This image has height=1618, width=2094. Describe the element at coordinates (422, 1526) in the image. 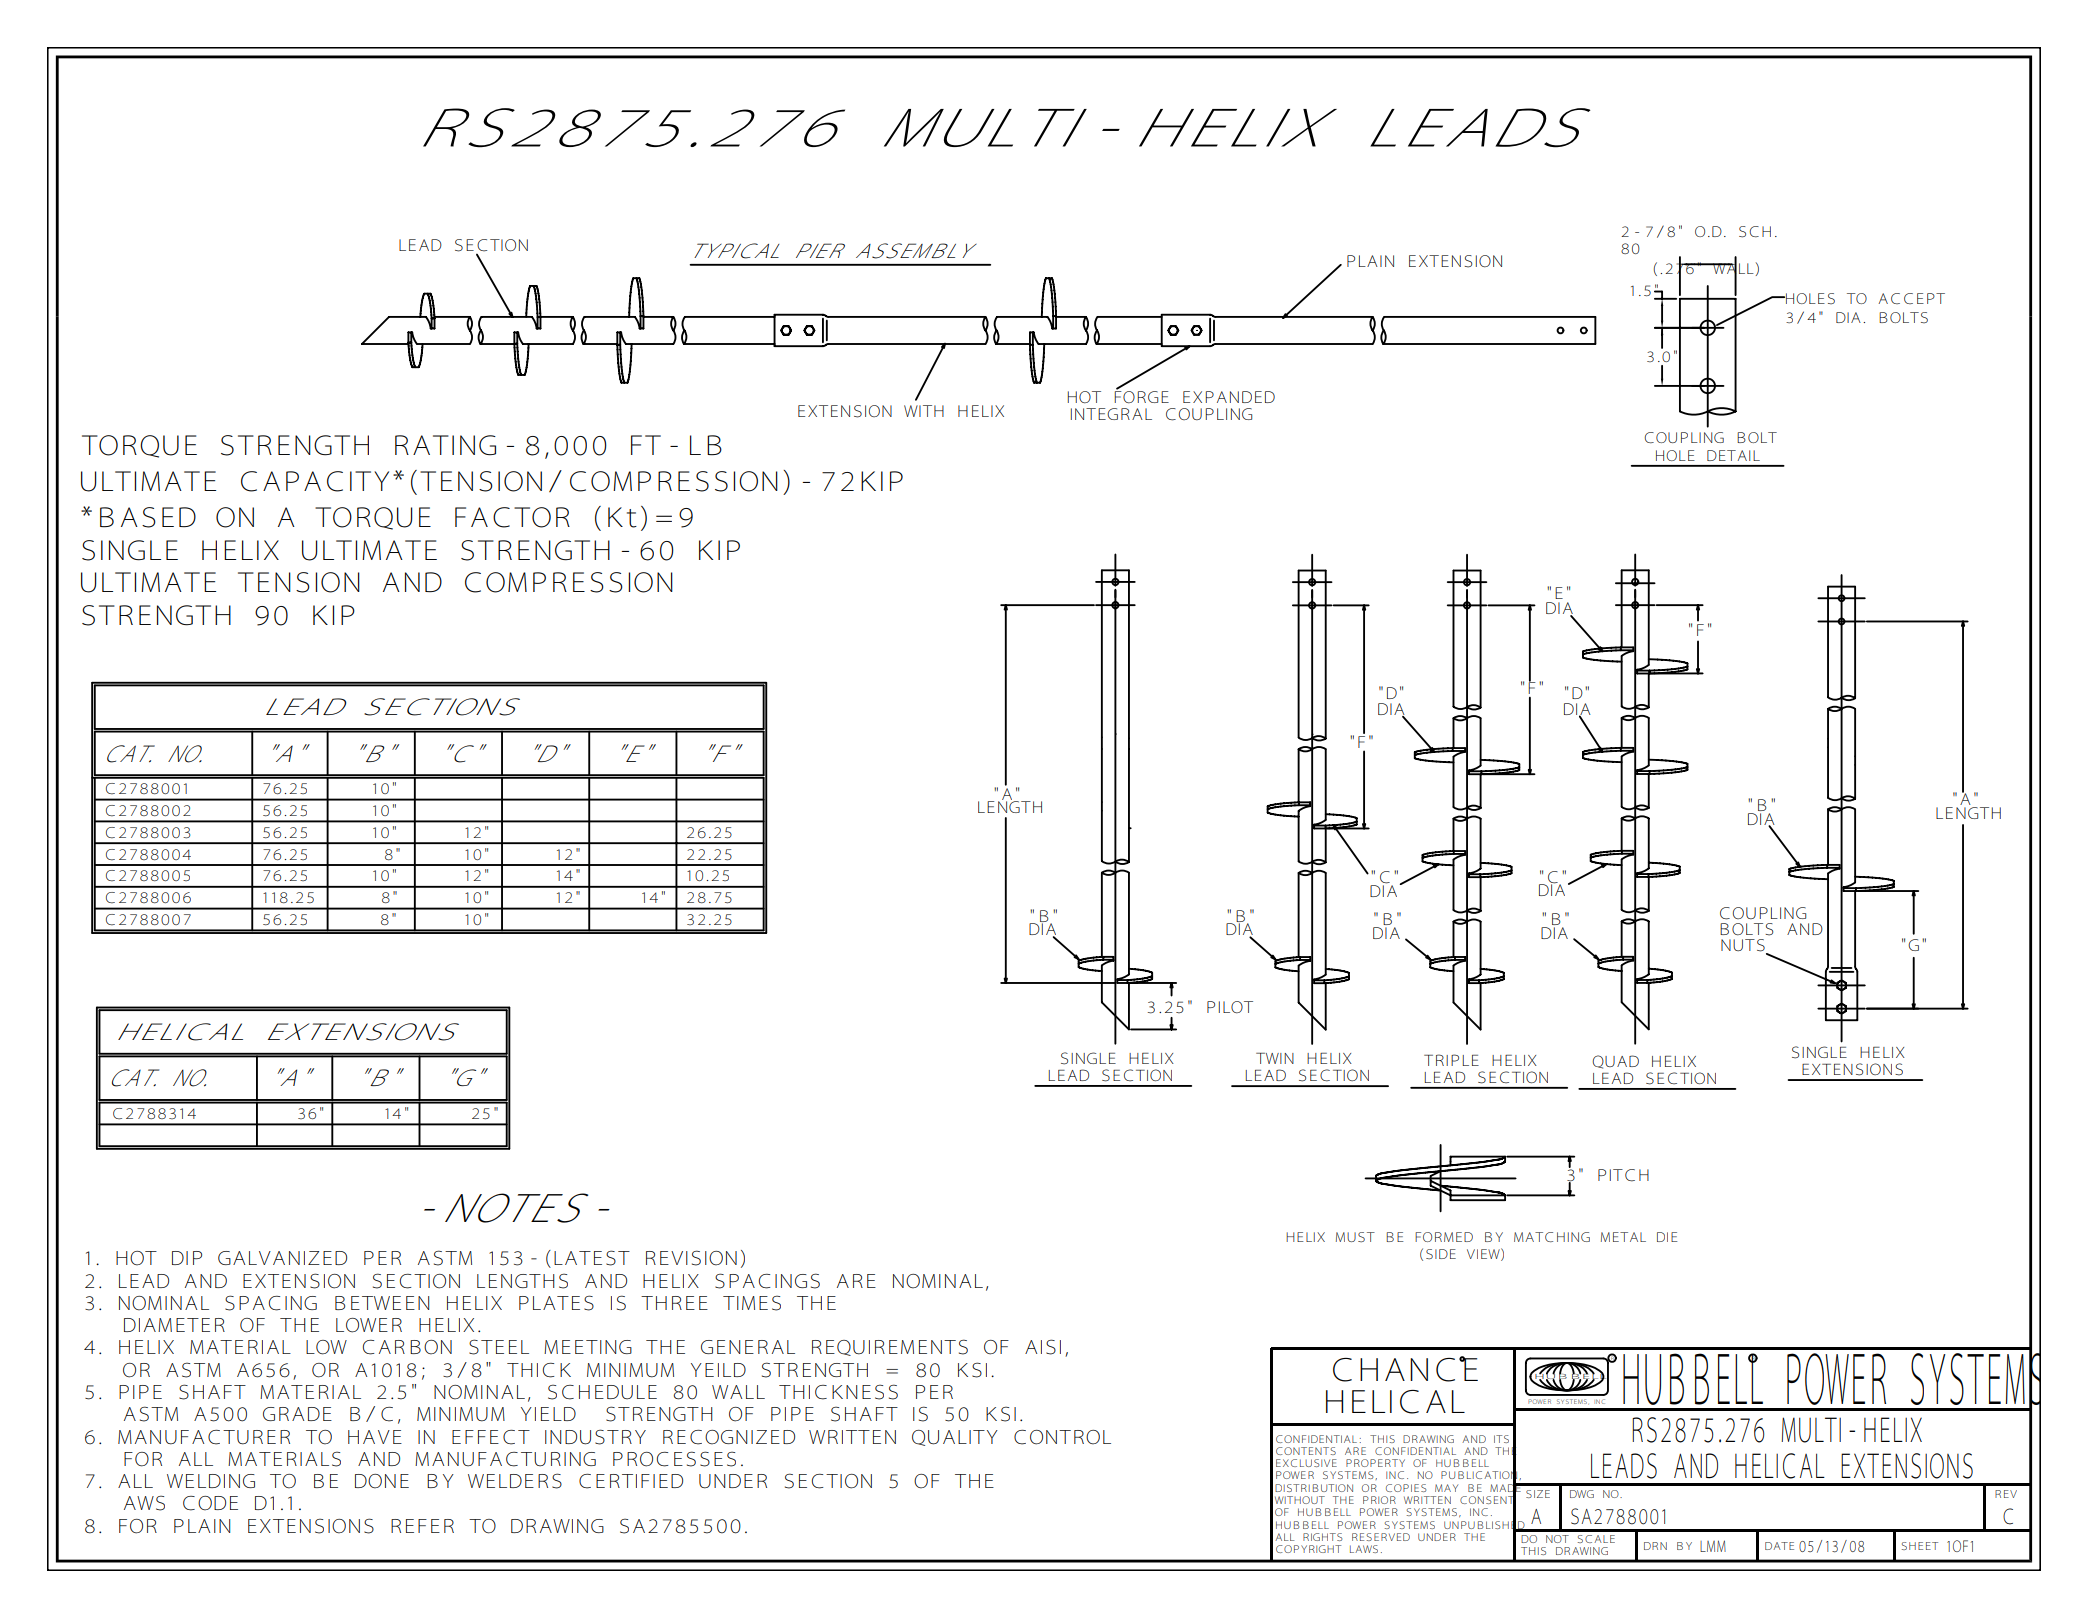

I see `REFER` at that location.
